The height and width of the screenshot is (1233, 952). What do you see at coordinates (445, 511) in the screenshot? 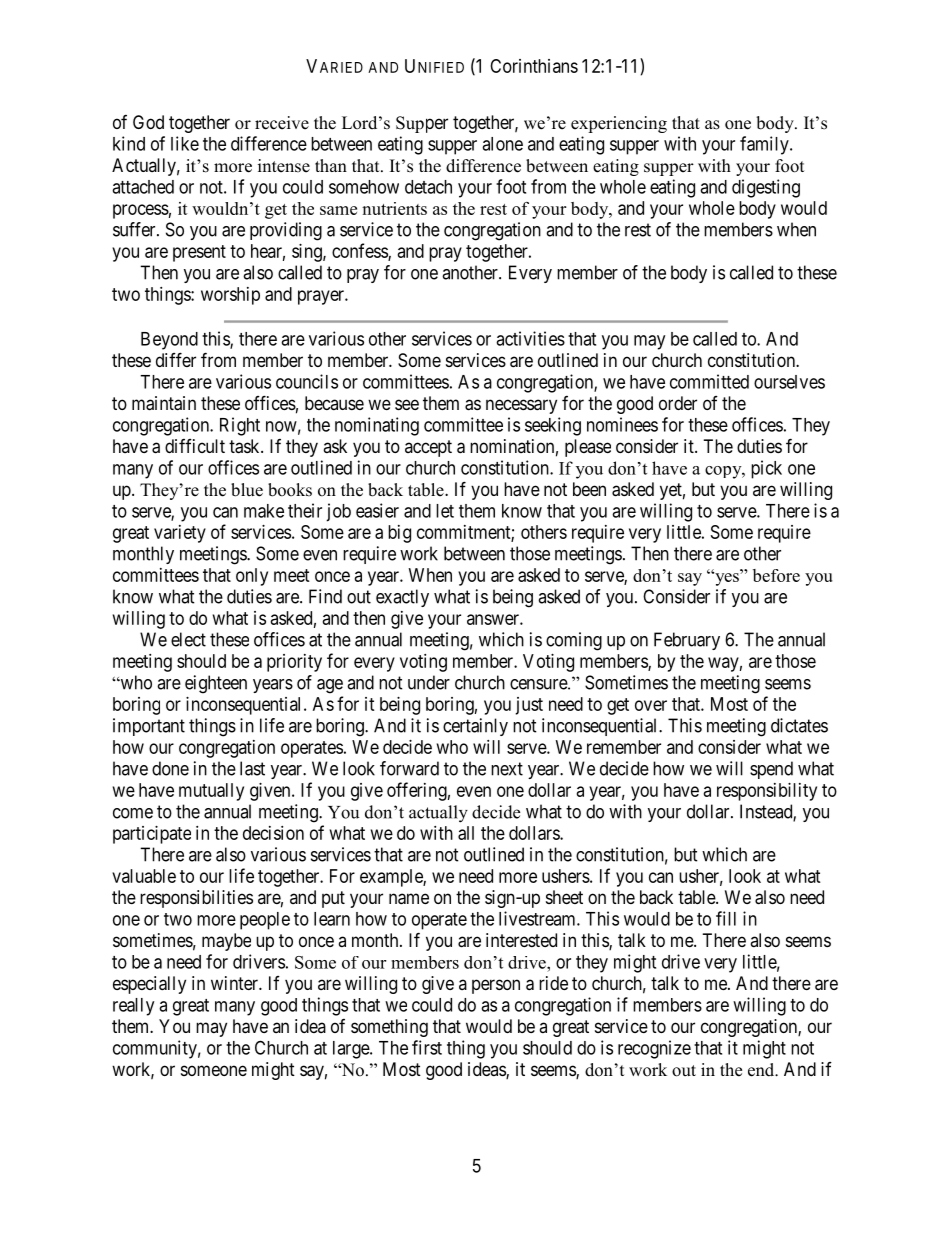
I see `let` at bounding box center [445, 511].
